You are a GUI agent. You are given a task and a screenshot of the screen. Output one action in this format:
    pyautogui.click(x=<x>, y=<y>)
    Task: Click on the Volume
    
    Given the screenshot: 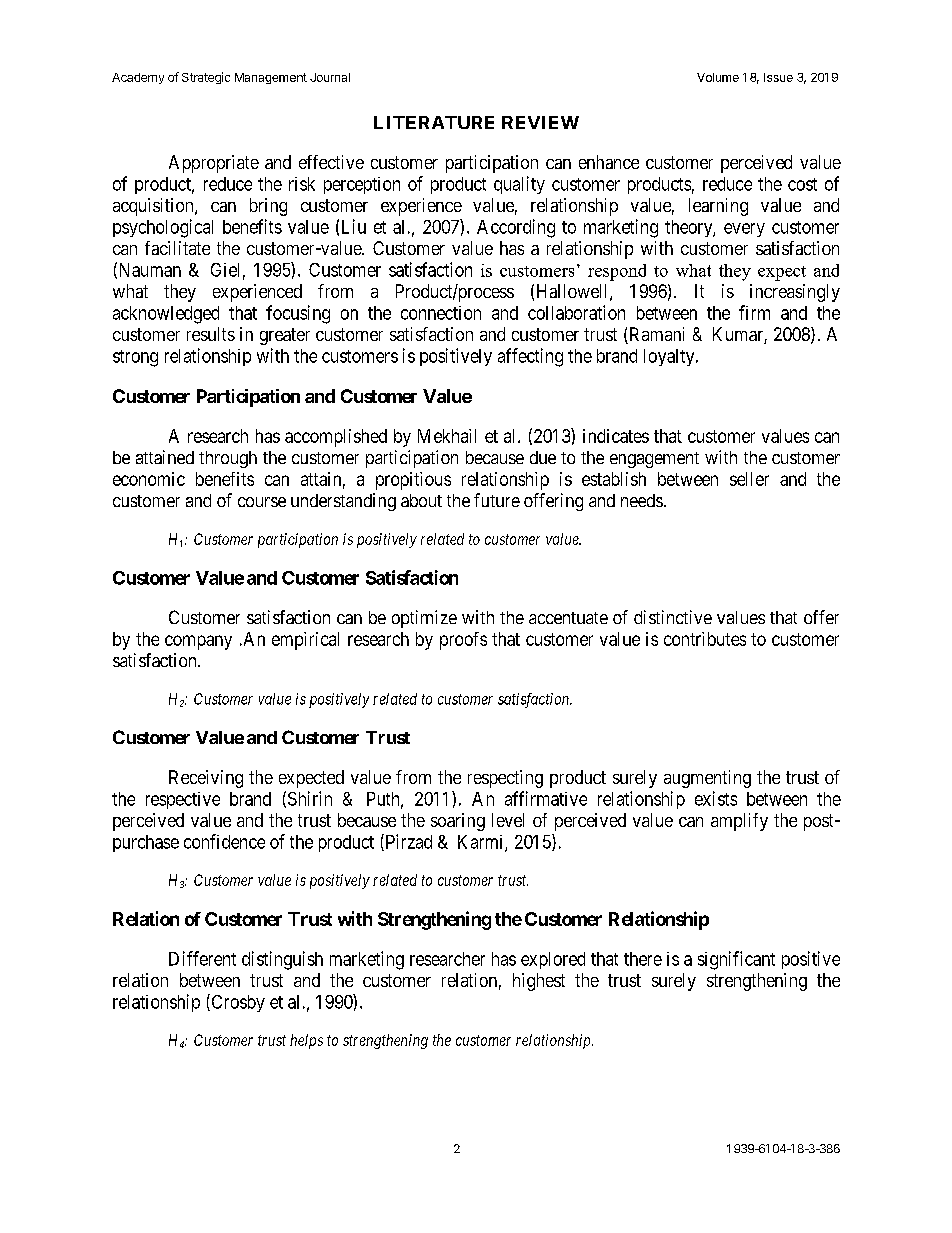 What is the action you would take?
    pyautogui.click(x=718, y=77)
